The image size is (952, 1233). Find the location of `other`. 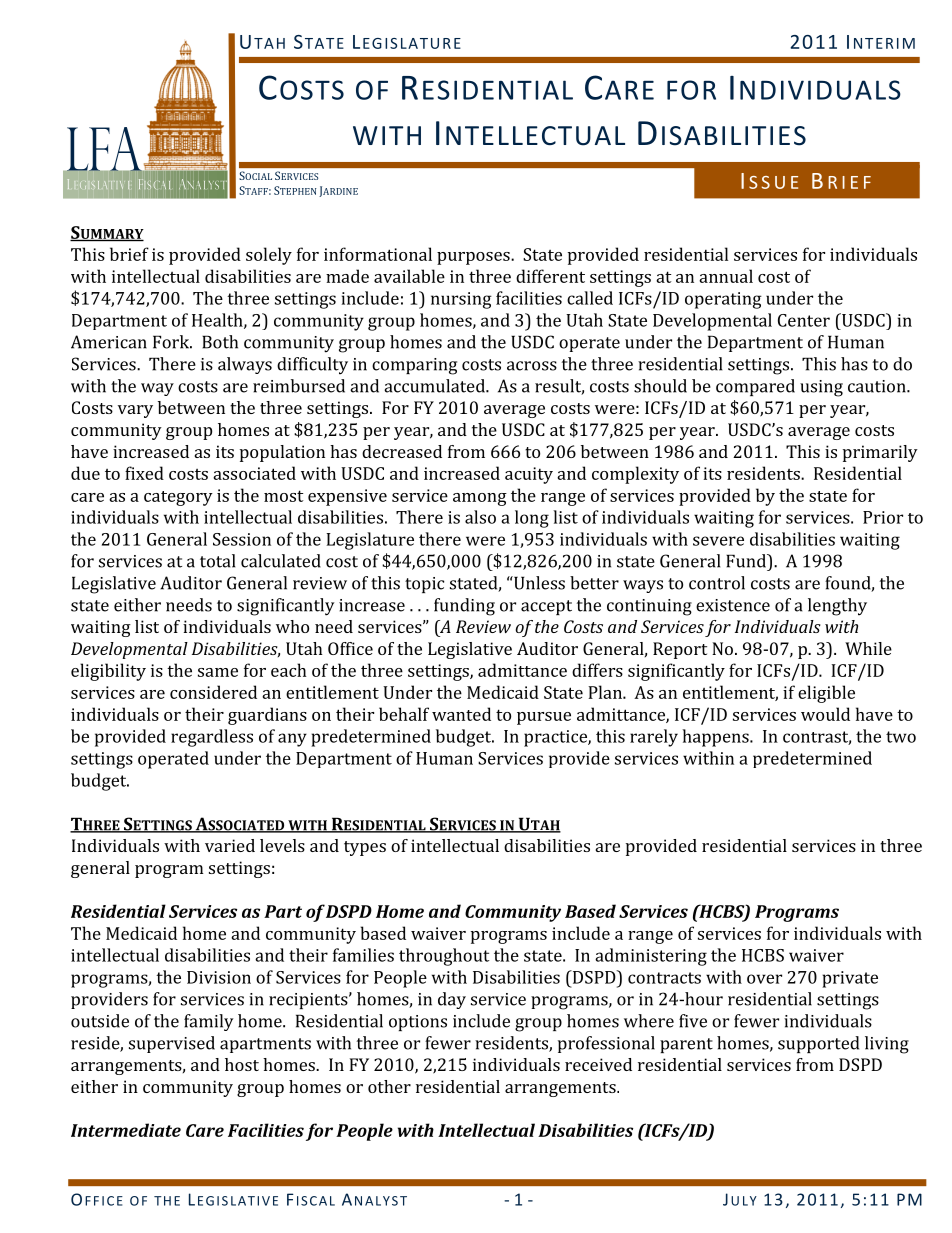

other is located at coordinates (389, 1086).
